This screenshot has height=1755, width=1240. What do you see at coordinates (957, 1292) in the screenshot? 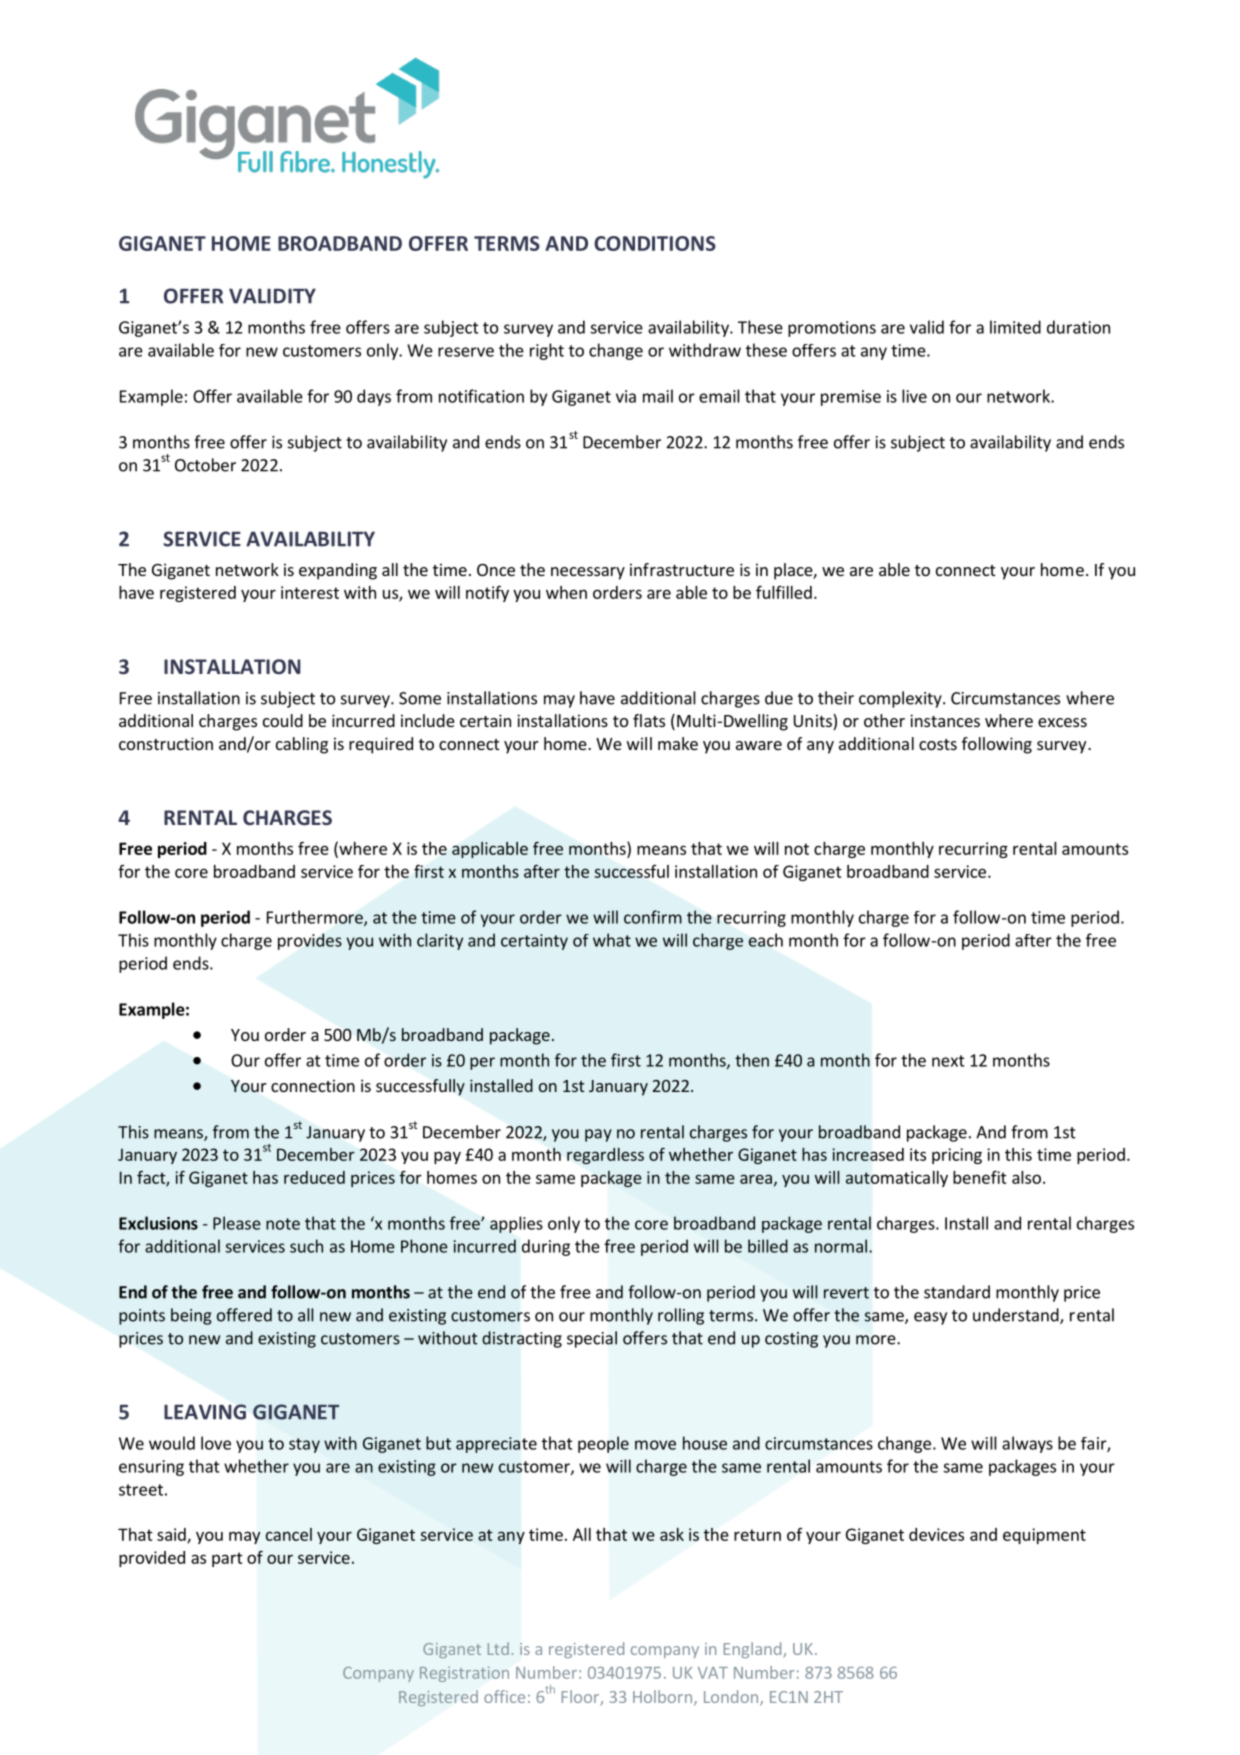
I see `standard` at bounding box center [957, 1292].
